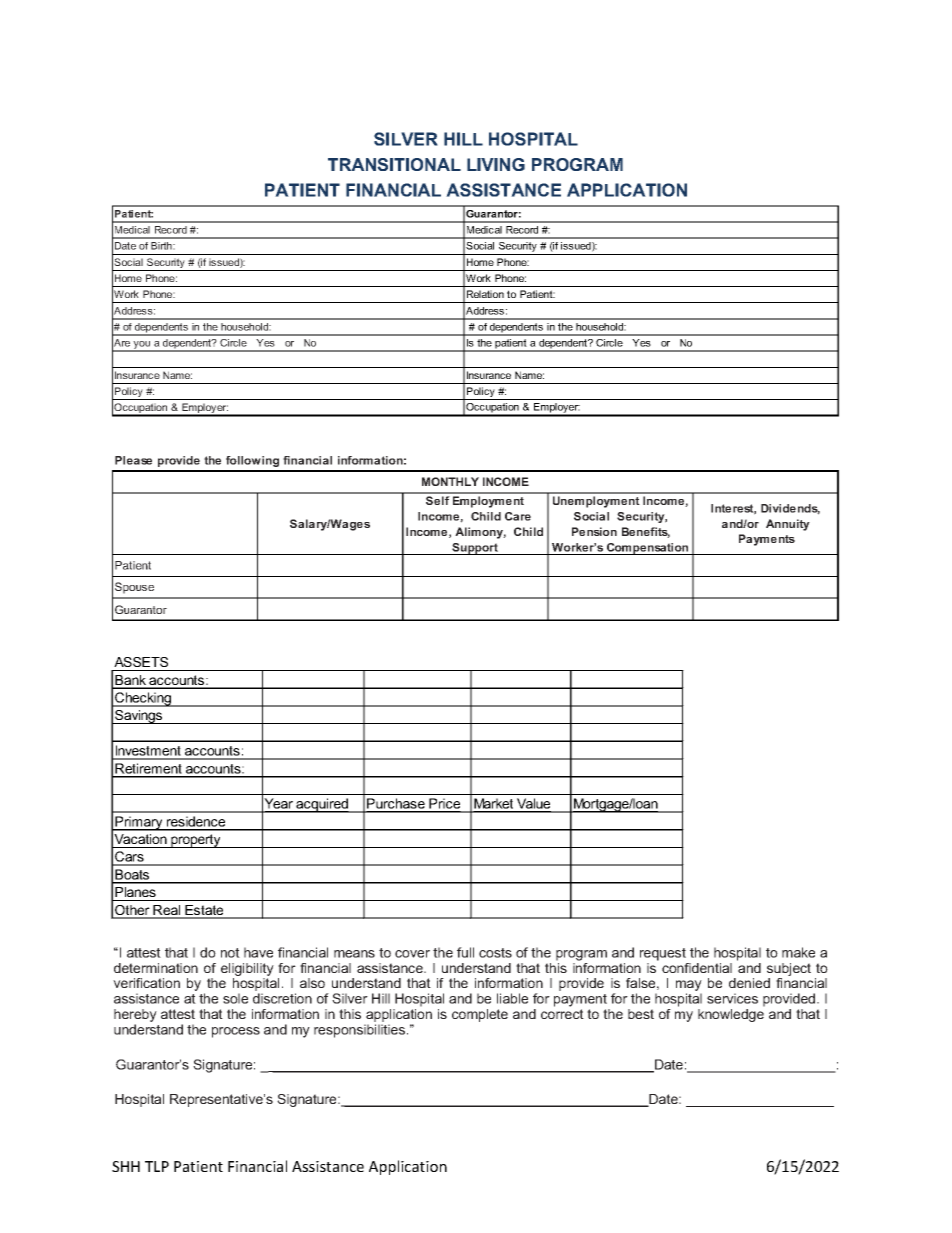 The image size is (952, 1233). What do you see at coordinates (496, 164) in the document?
I see `LIVING` at bounding box center [496, 164].
